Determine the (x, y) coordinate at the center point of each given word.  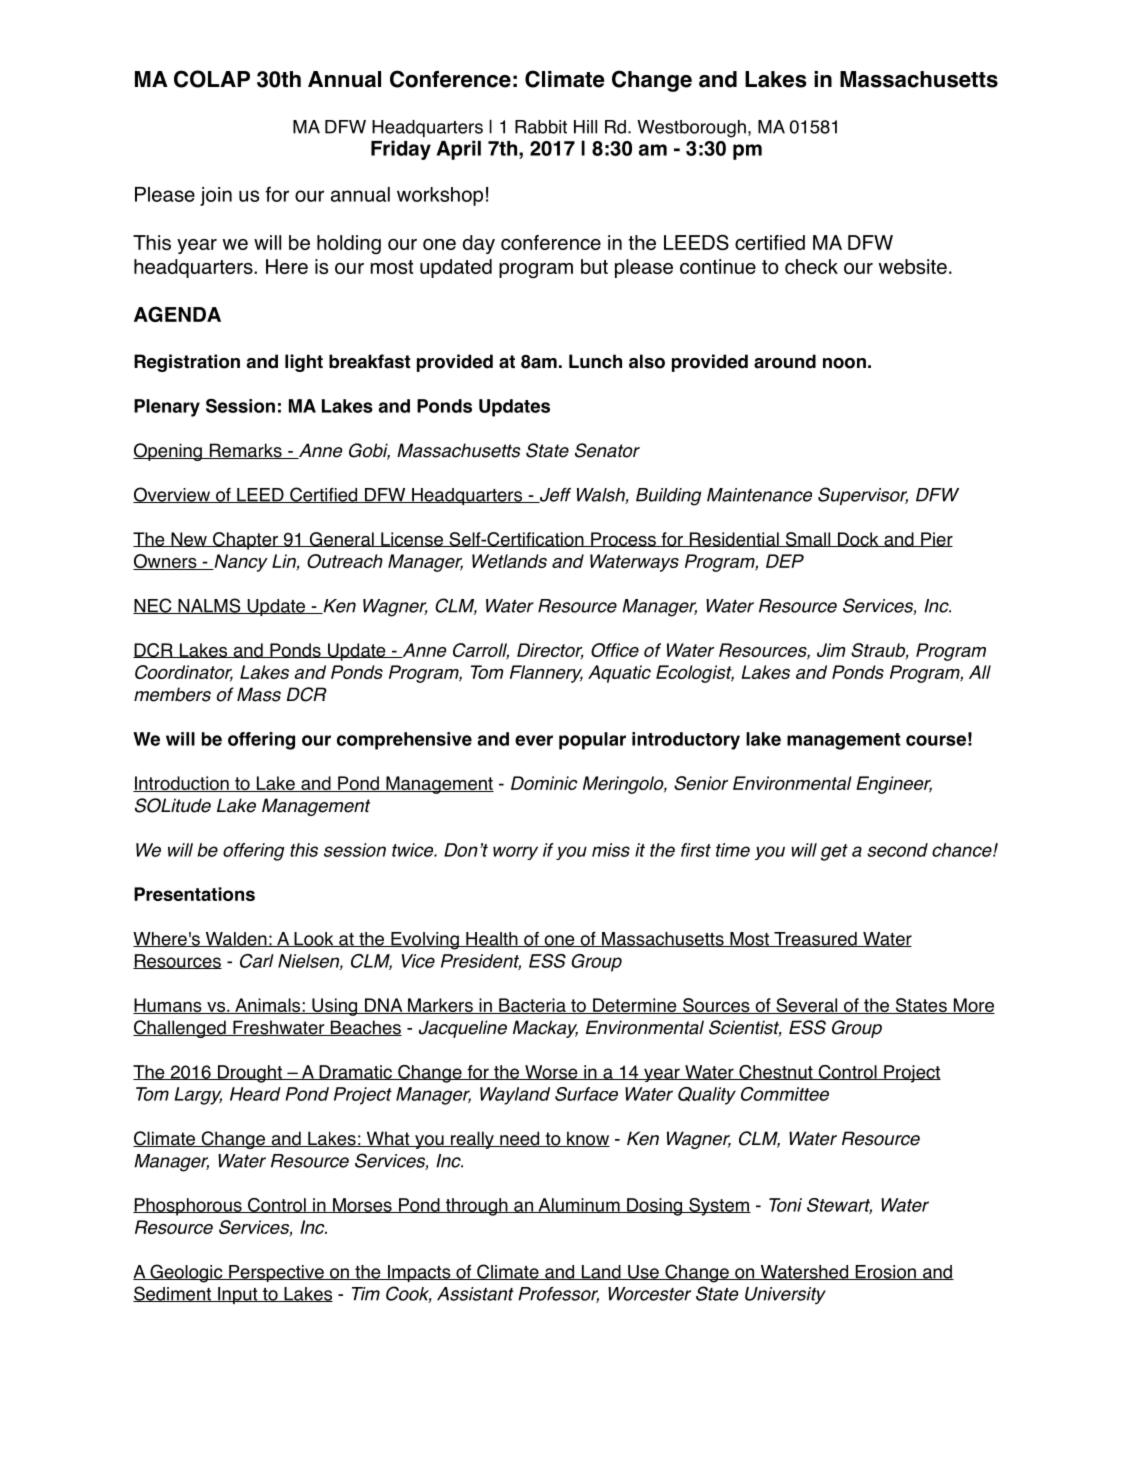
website (913, 266)
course (936, 740)
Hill (585, 127)
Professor (558, 1295)
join (216, 196)
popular (592, 741)
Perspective (276, 1273)
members (172, 694)
